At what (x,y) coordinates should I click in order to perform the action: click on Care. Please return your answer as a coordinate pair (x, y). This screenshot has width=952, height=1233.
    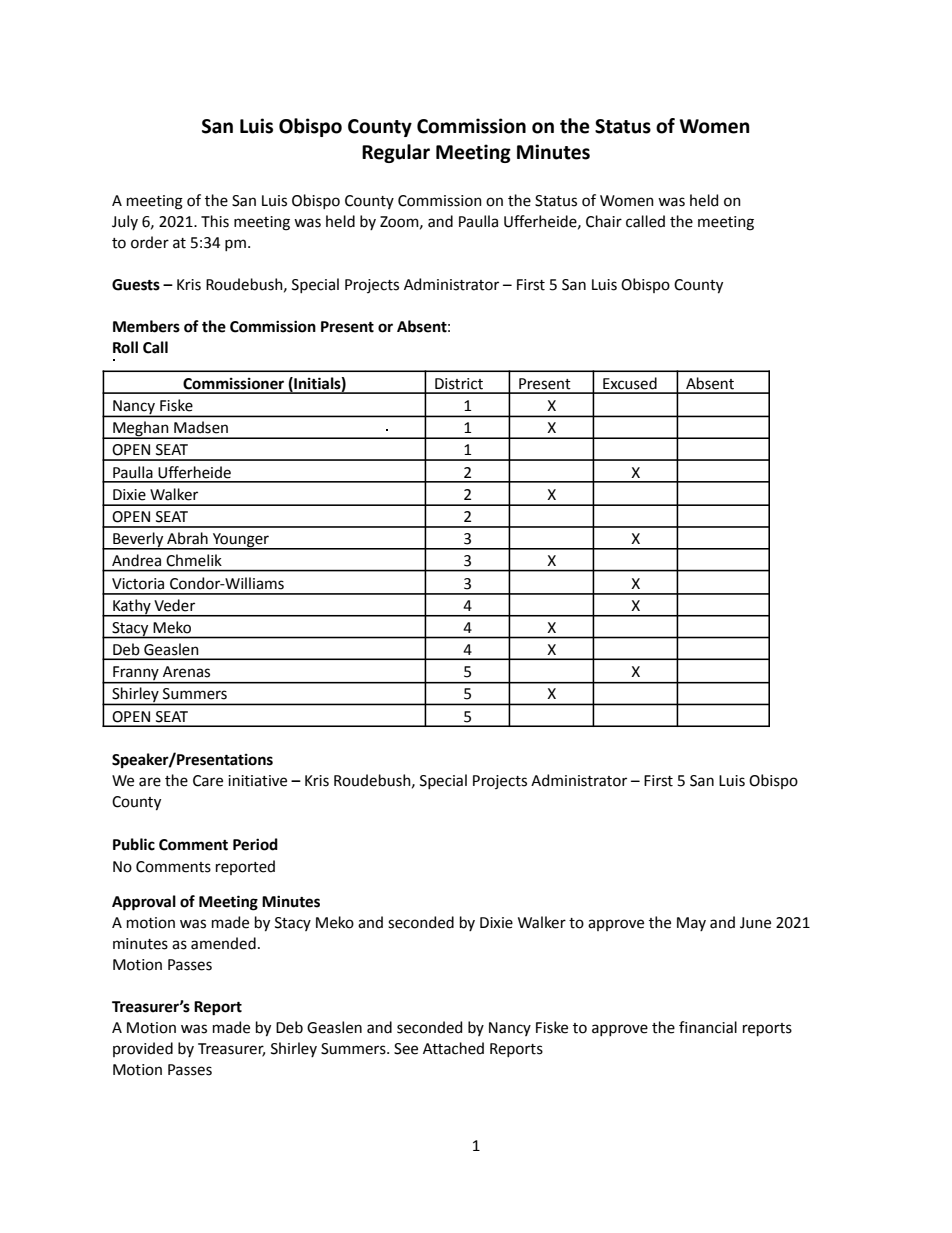
    Looking at the image, I should click on (208, 781).
